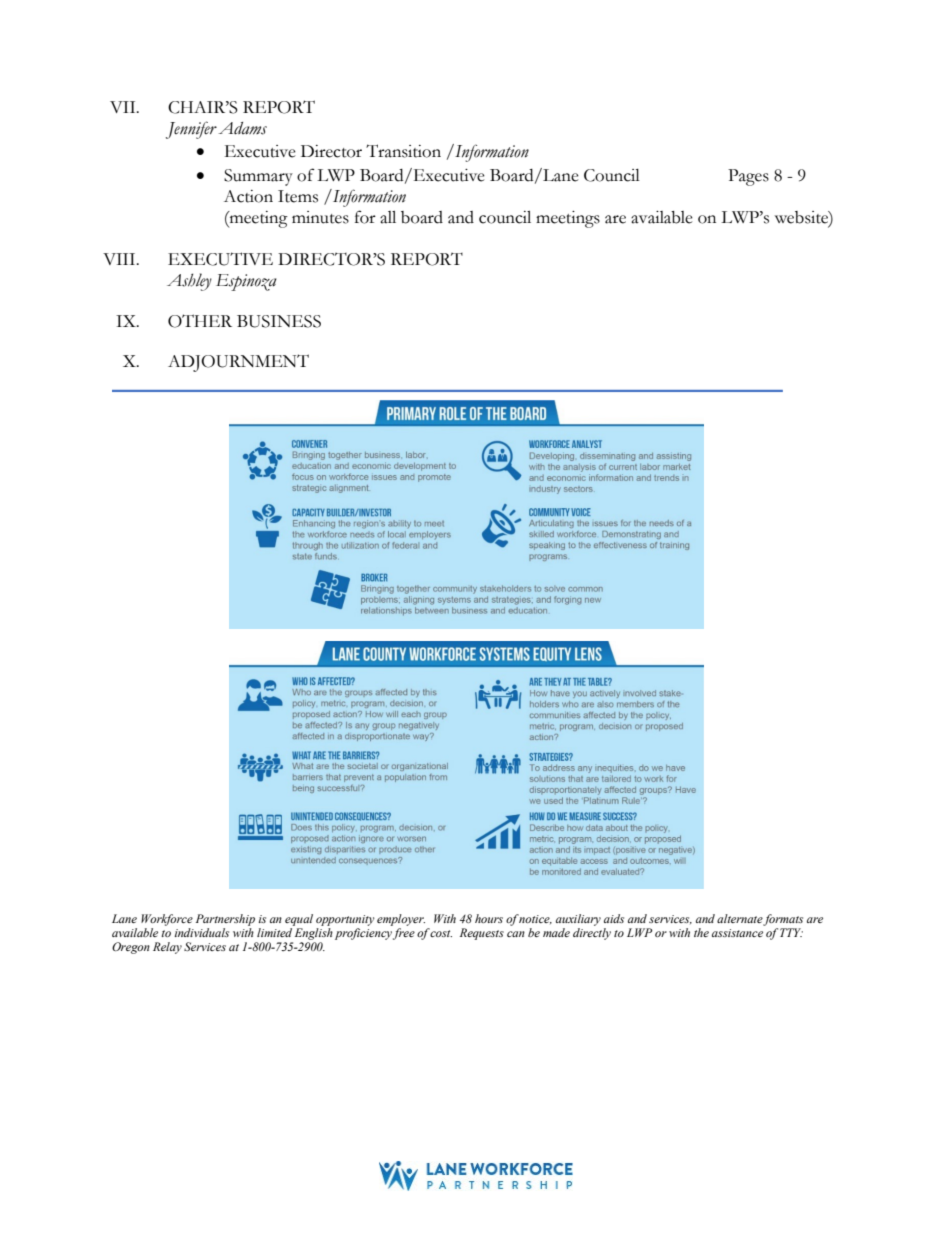 This document has height=1233, width=952. What do you see at coordinates (279, 321) in the document?
I see `BUSINESS` at bounding box center [279, 321].
